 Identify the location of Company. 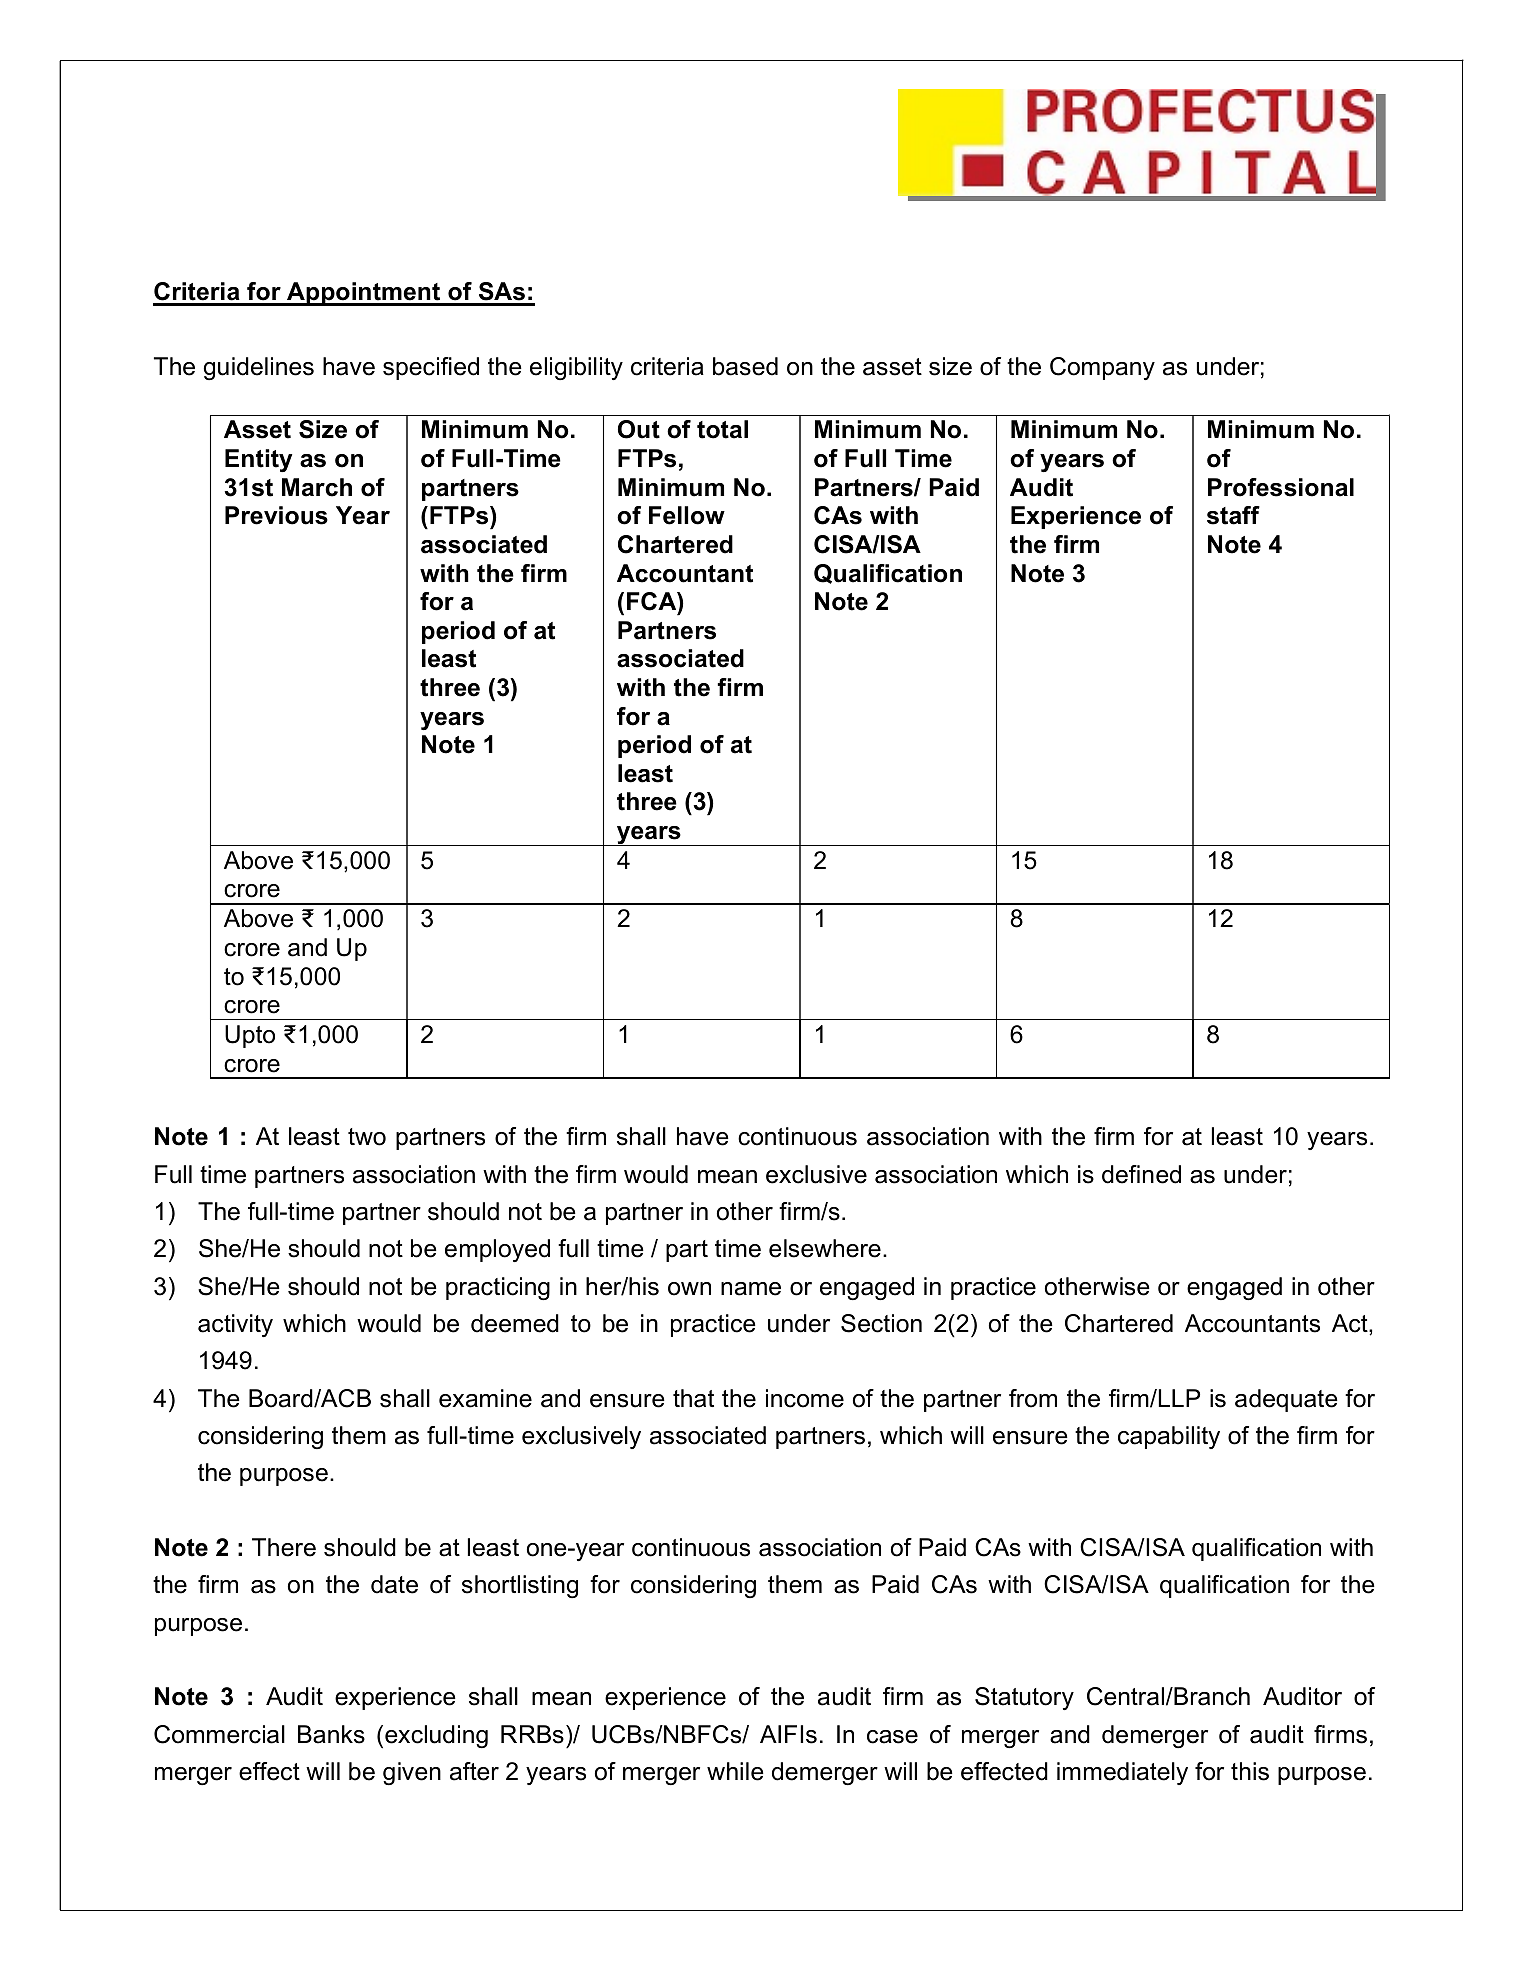
(1102, 368).
